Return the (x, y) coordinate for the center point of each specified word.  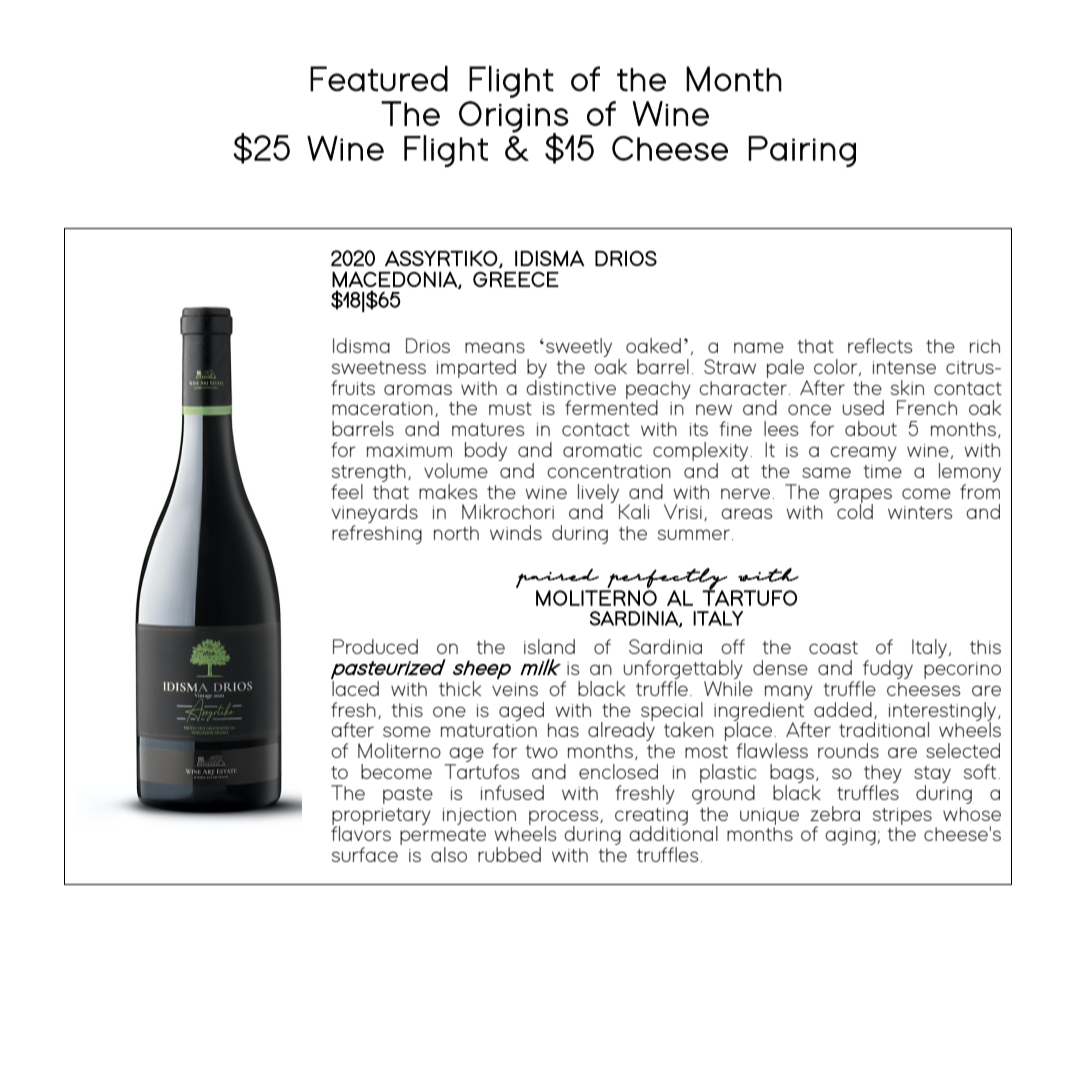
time (883, 471)
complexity (702, 453)
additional (673, 832)
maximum (409, 450)
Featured (379, 79)
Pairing (802, 151)
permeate (443, 838)
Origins (514, 117)
